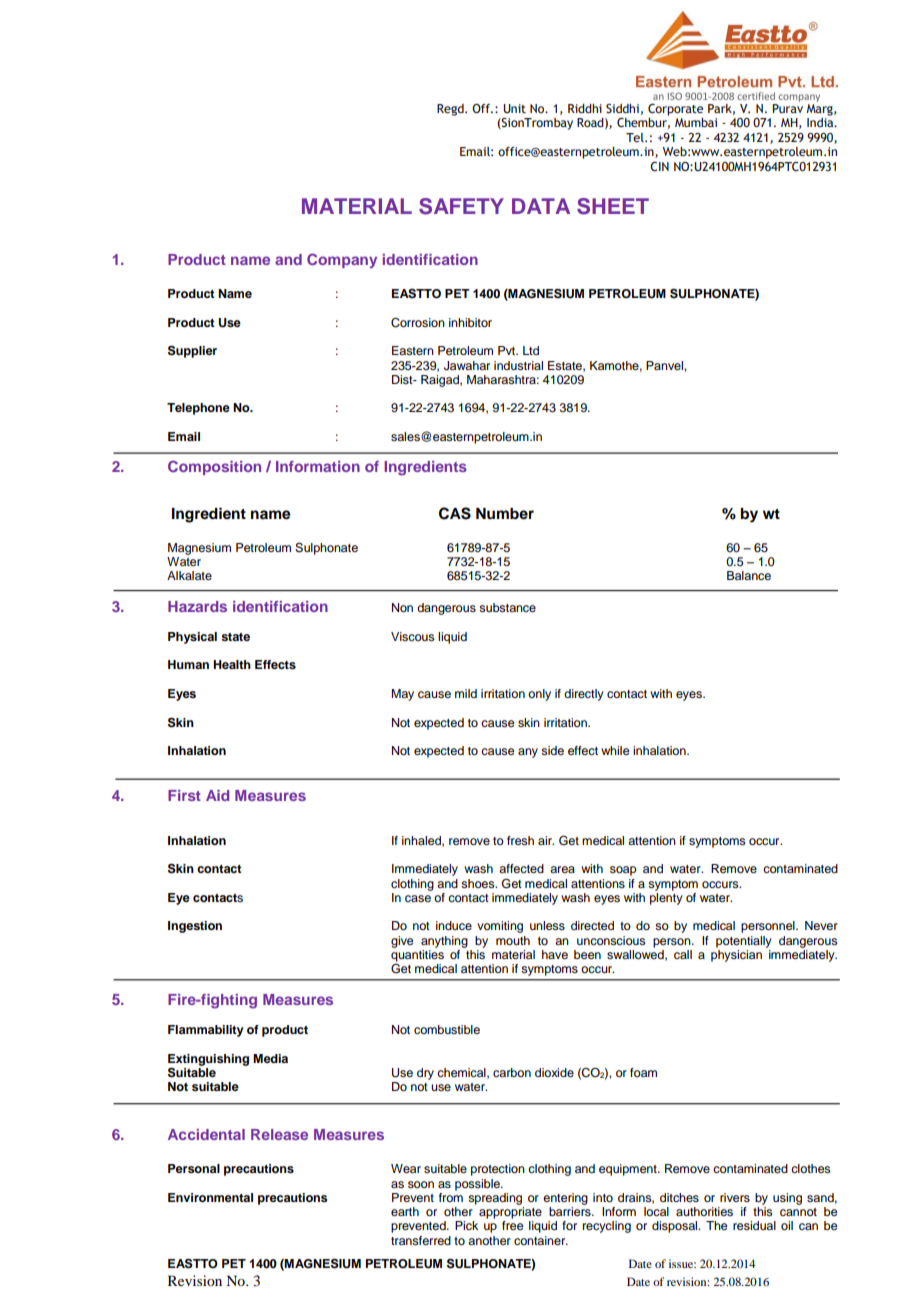 This screenshot has width=924, height=1307. I want to click on Health, so click(232, 664).
